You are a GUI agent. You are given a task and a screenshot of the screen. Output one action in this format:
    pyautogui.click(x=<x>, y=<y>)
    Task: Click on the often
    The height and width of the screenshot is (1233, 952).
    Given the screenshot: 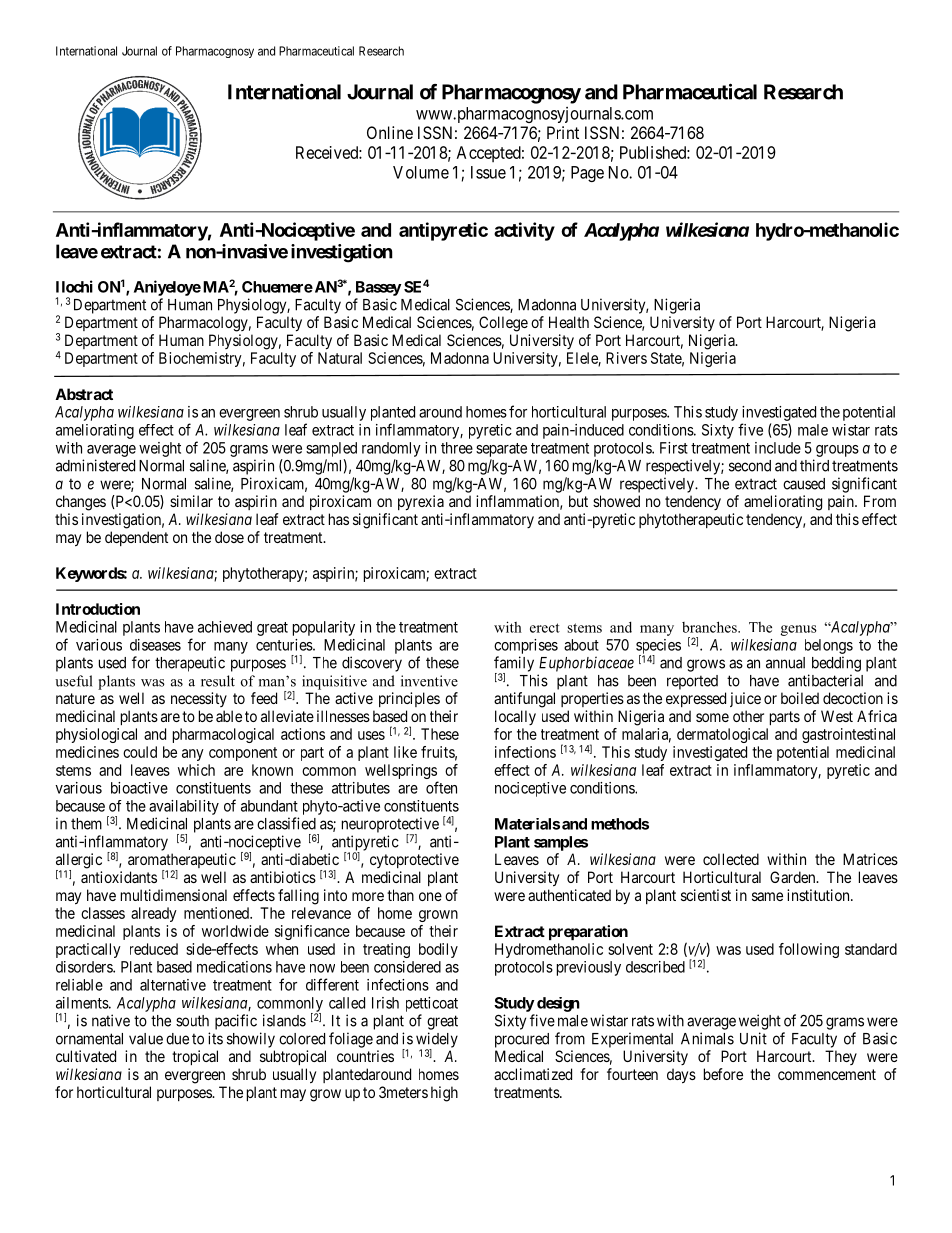 What is the action you would take?
    pyautogui.click(x=441, y=787)
